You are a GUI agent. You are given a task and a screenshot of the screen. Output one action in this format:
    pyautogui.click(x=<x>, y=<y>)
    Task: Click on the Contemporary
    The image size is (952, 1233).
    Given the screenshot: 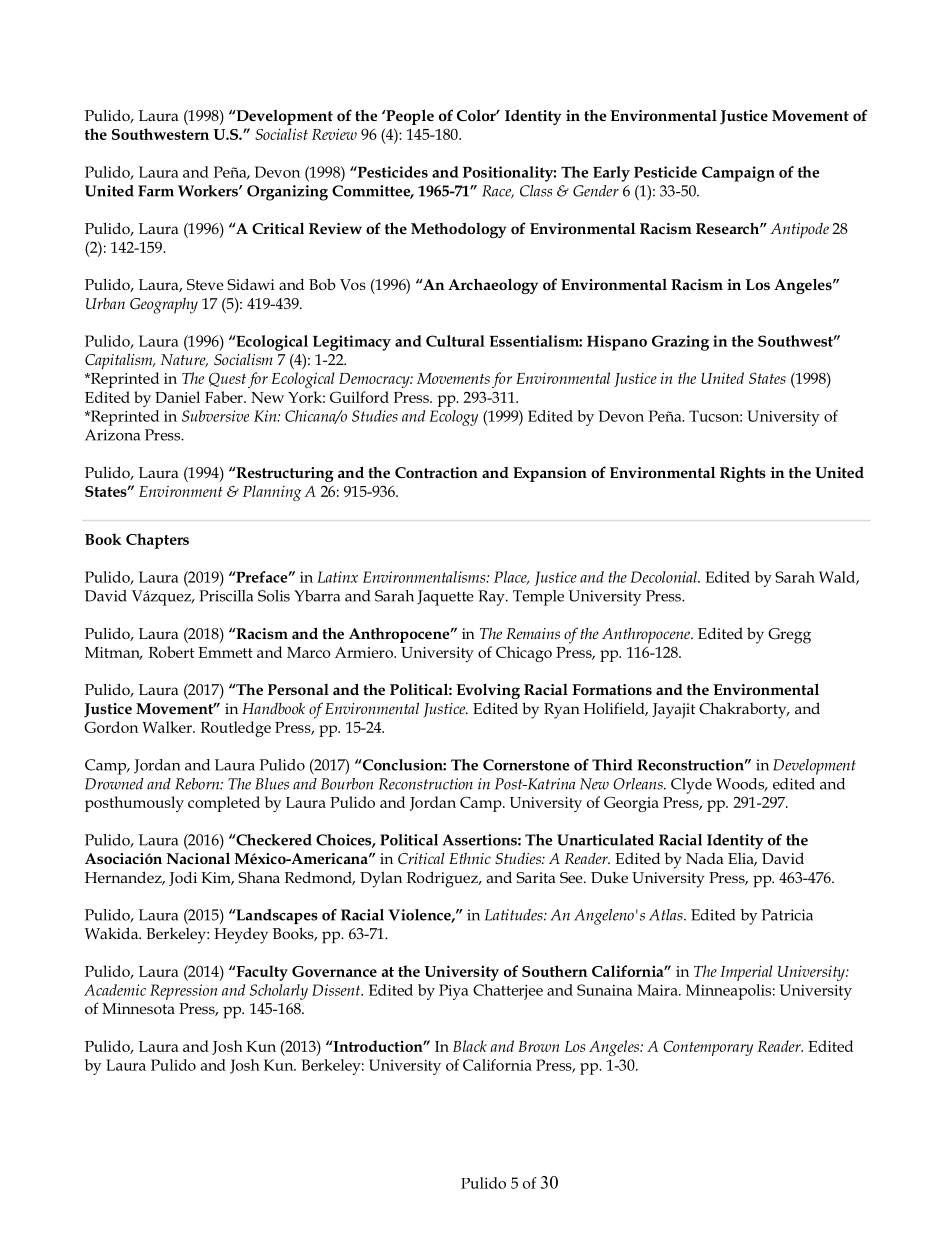 What is the action you would take?
    pyautogui.click(x=708, y=1048)
